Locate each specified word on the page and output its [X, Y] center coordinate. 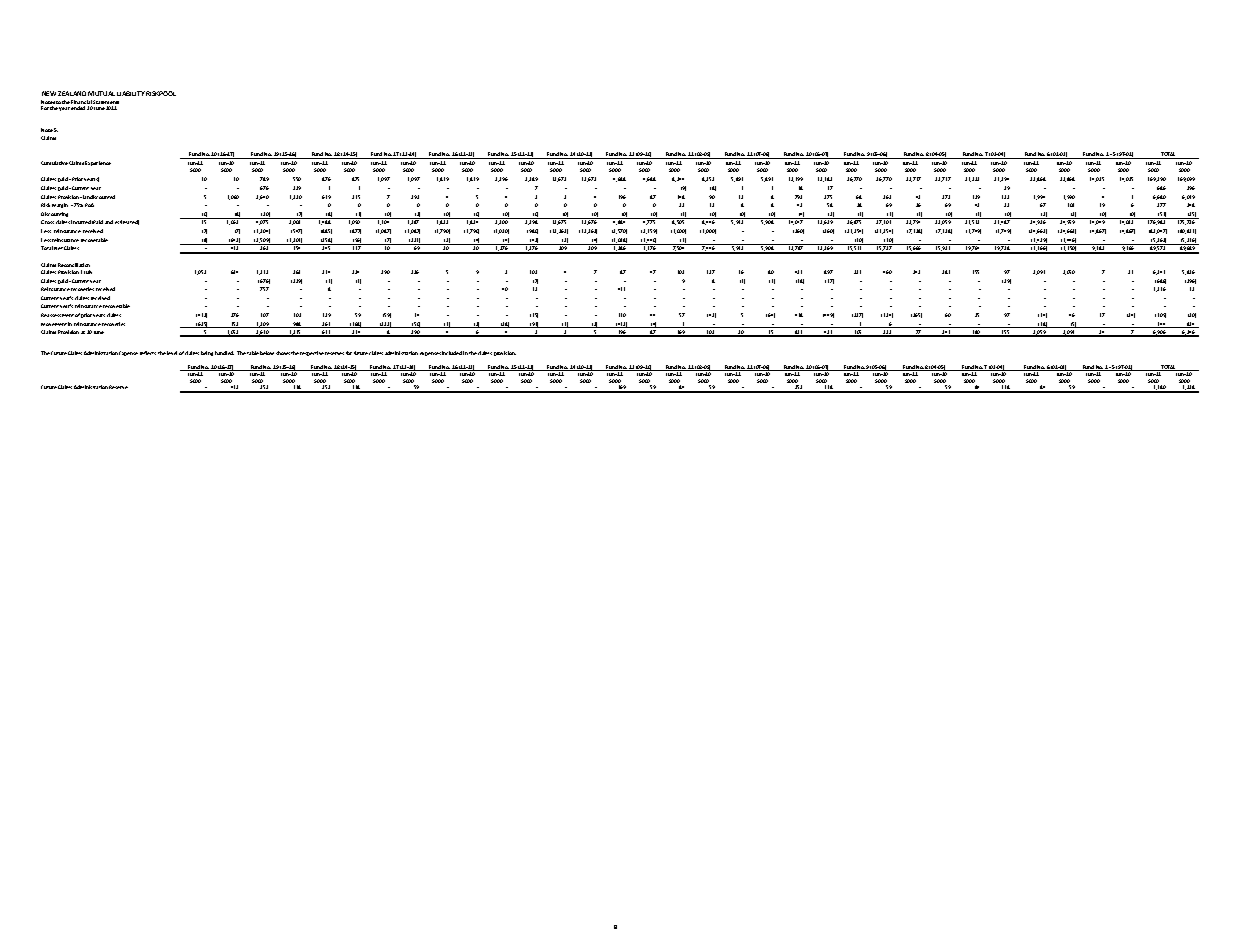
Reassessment [57, 315]
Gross [47, 222]
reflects [148, 353]
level [172, 353]
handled [224, 353]
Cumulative [54, 163]
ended [78, 108]
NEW [49, 93]
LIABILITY [131, 93]
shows [283, 353]
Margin [60, 205]
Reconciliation [74, 265]
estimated [127, 222]
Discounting [54, 214]
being [207, 353]
